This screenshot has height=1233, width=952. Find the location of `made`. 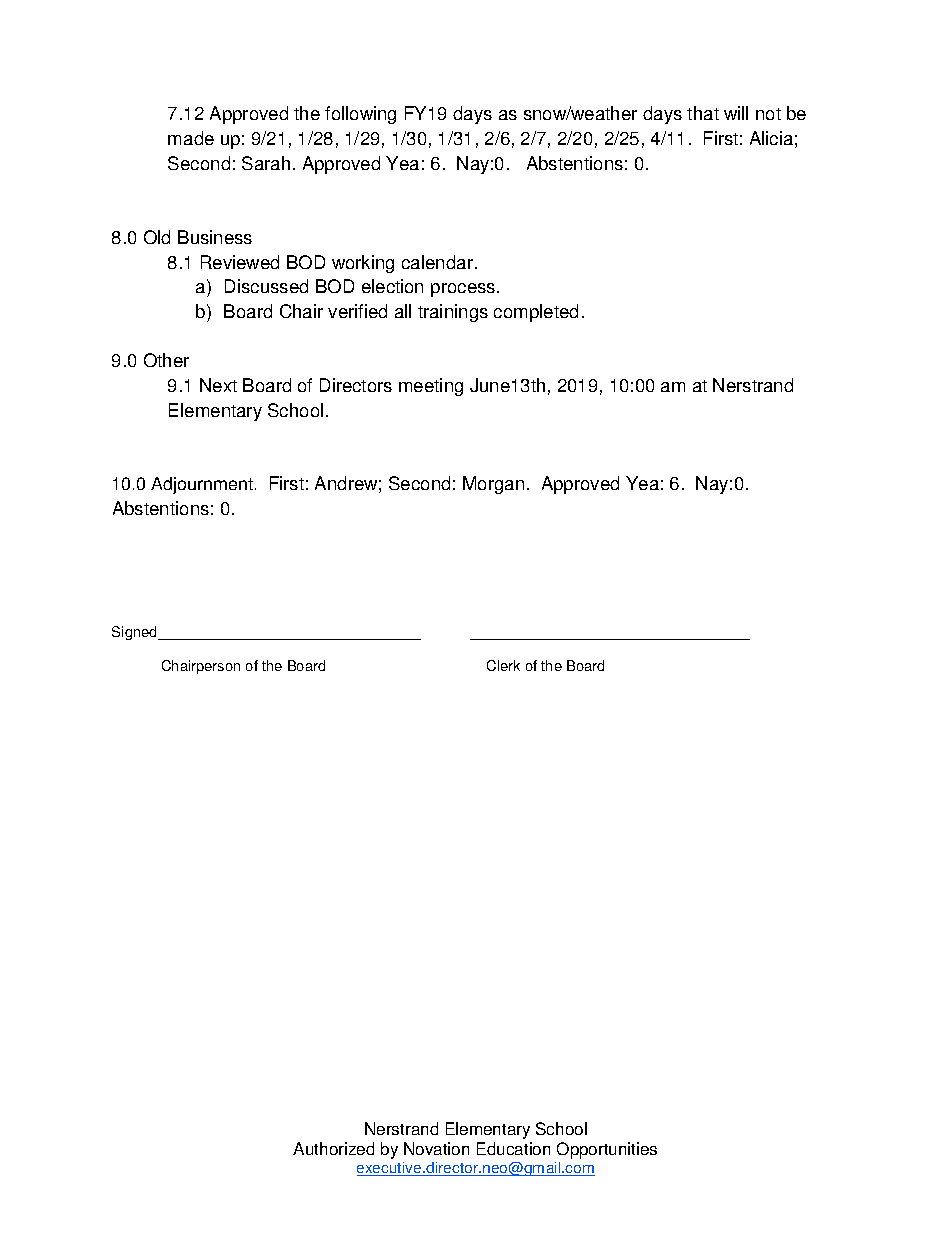

made is located at coordinates (191, 138).
